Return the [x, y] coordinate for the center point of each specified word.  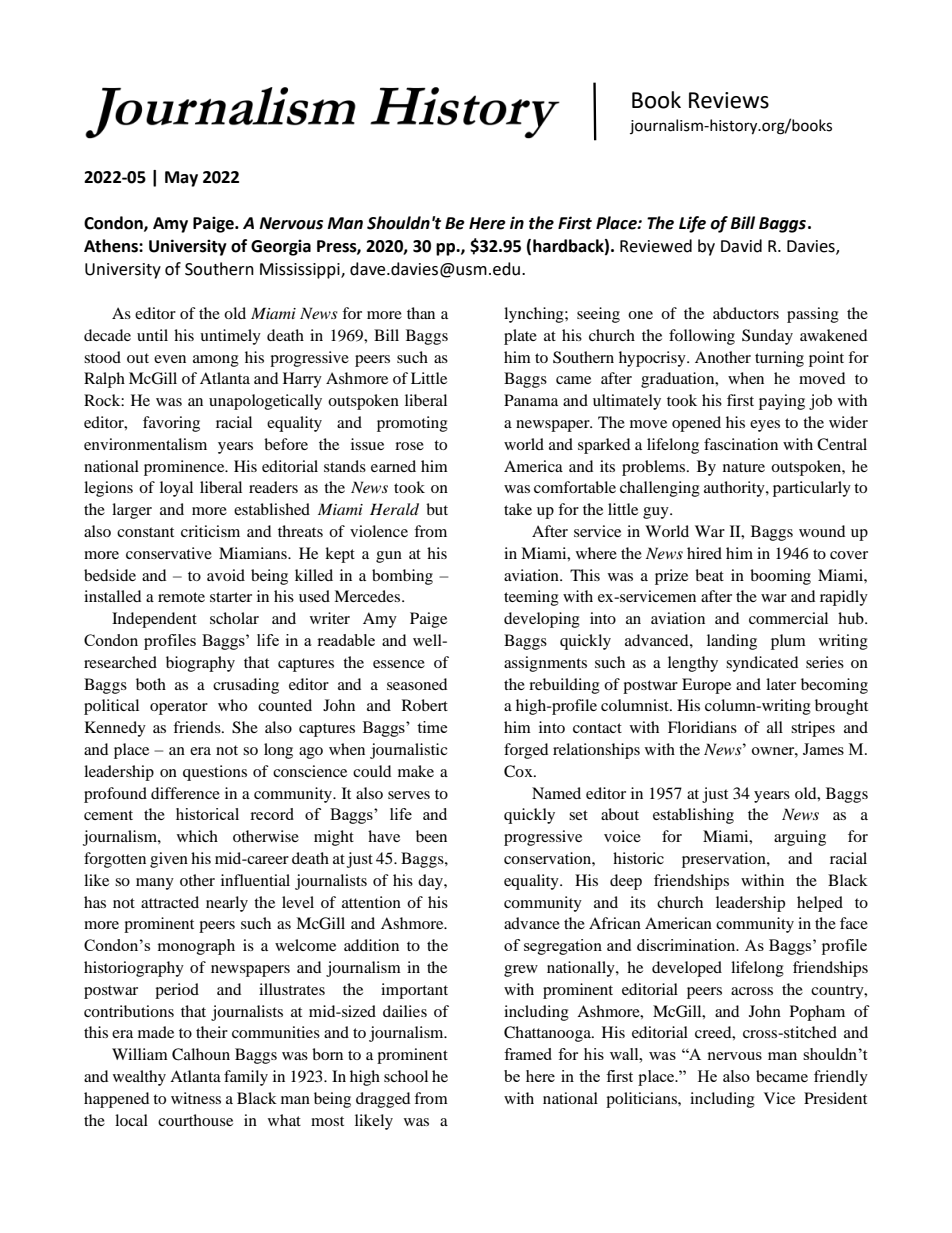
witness [196, 1098]
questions [215, 773]
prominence [185, 468]
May [181, 179]
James [823, 749]
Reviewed [656, 246]
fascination [741, 444]
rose [409, 446]
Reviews [729, 100]
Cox [519, 771]
